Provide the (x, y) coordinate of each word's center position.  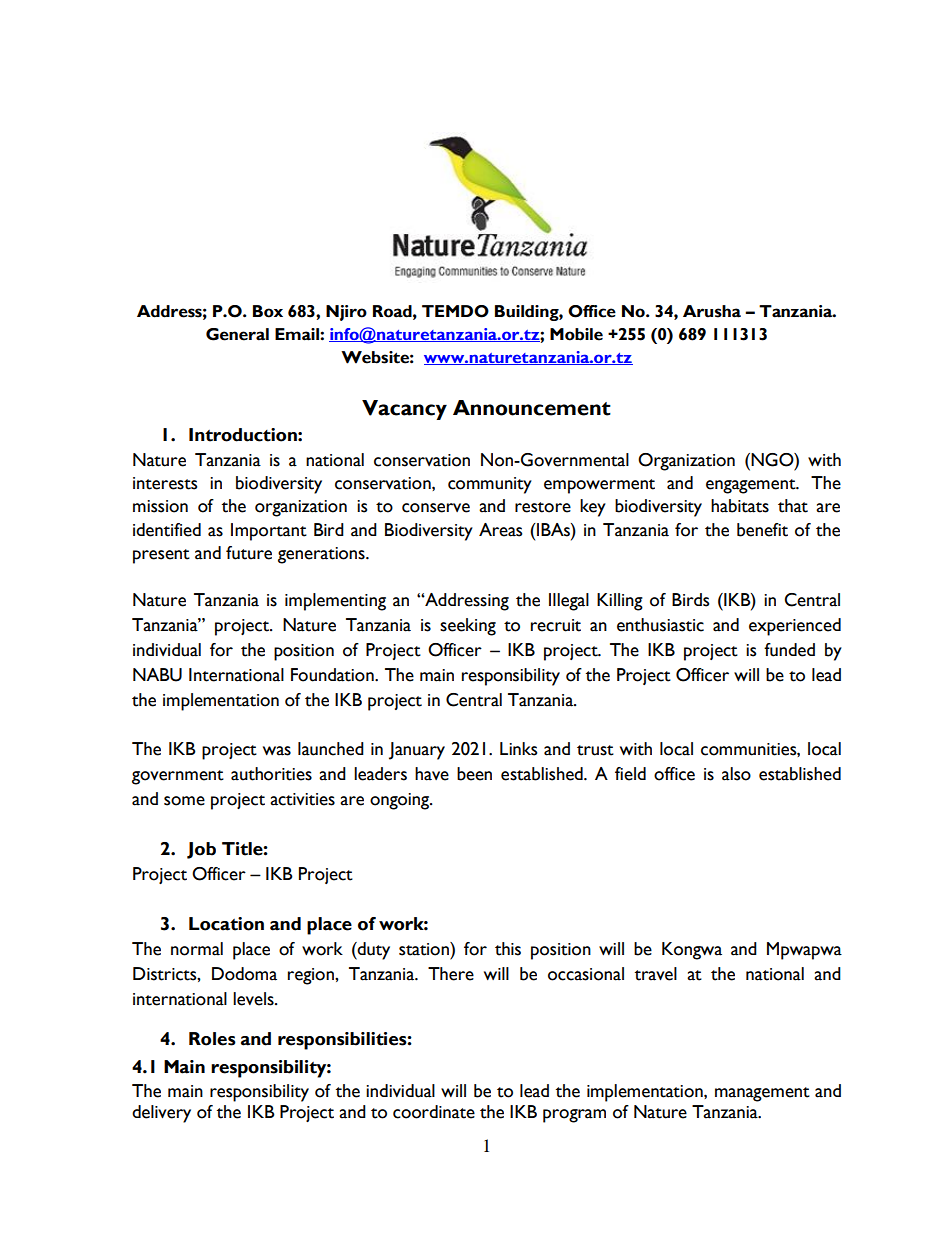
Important (269, 532)
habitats (740, 506)
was (277, 751)
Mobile (576, 334)
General (237, 334)
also (736, 774)
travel (656, 974)
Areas (500, 530)
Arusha (712, 311)
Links (518, 749)
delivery (161, 1114)
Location (226, 924)
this (508, 949)
